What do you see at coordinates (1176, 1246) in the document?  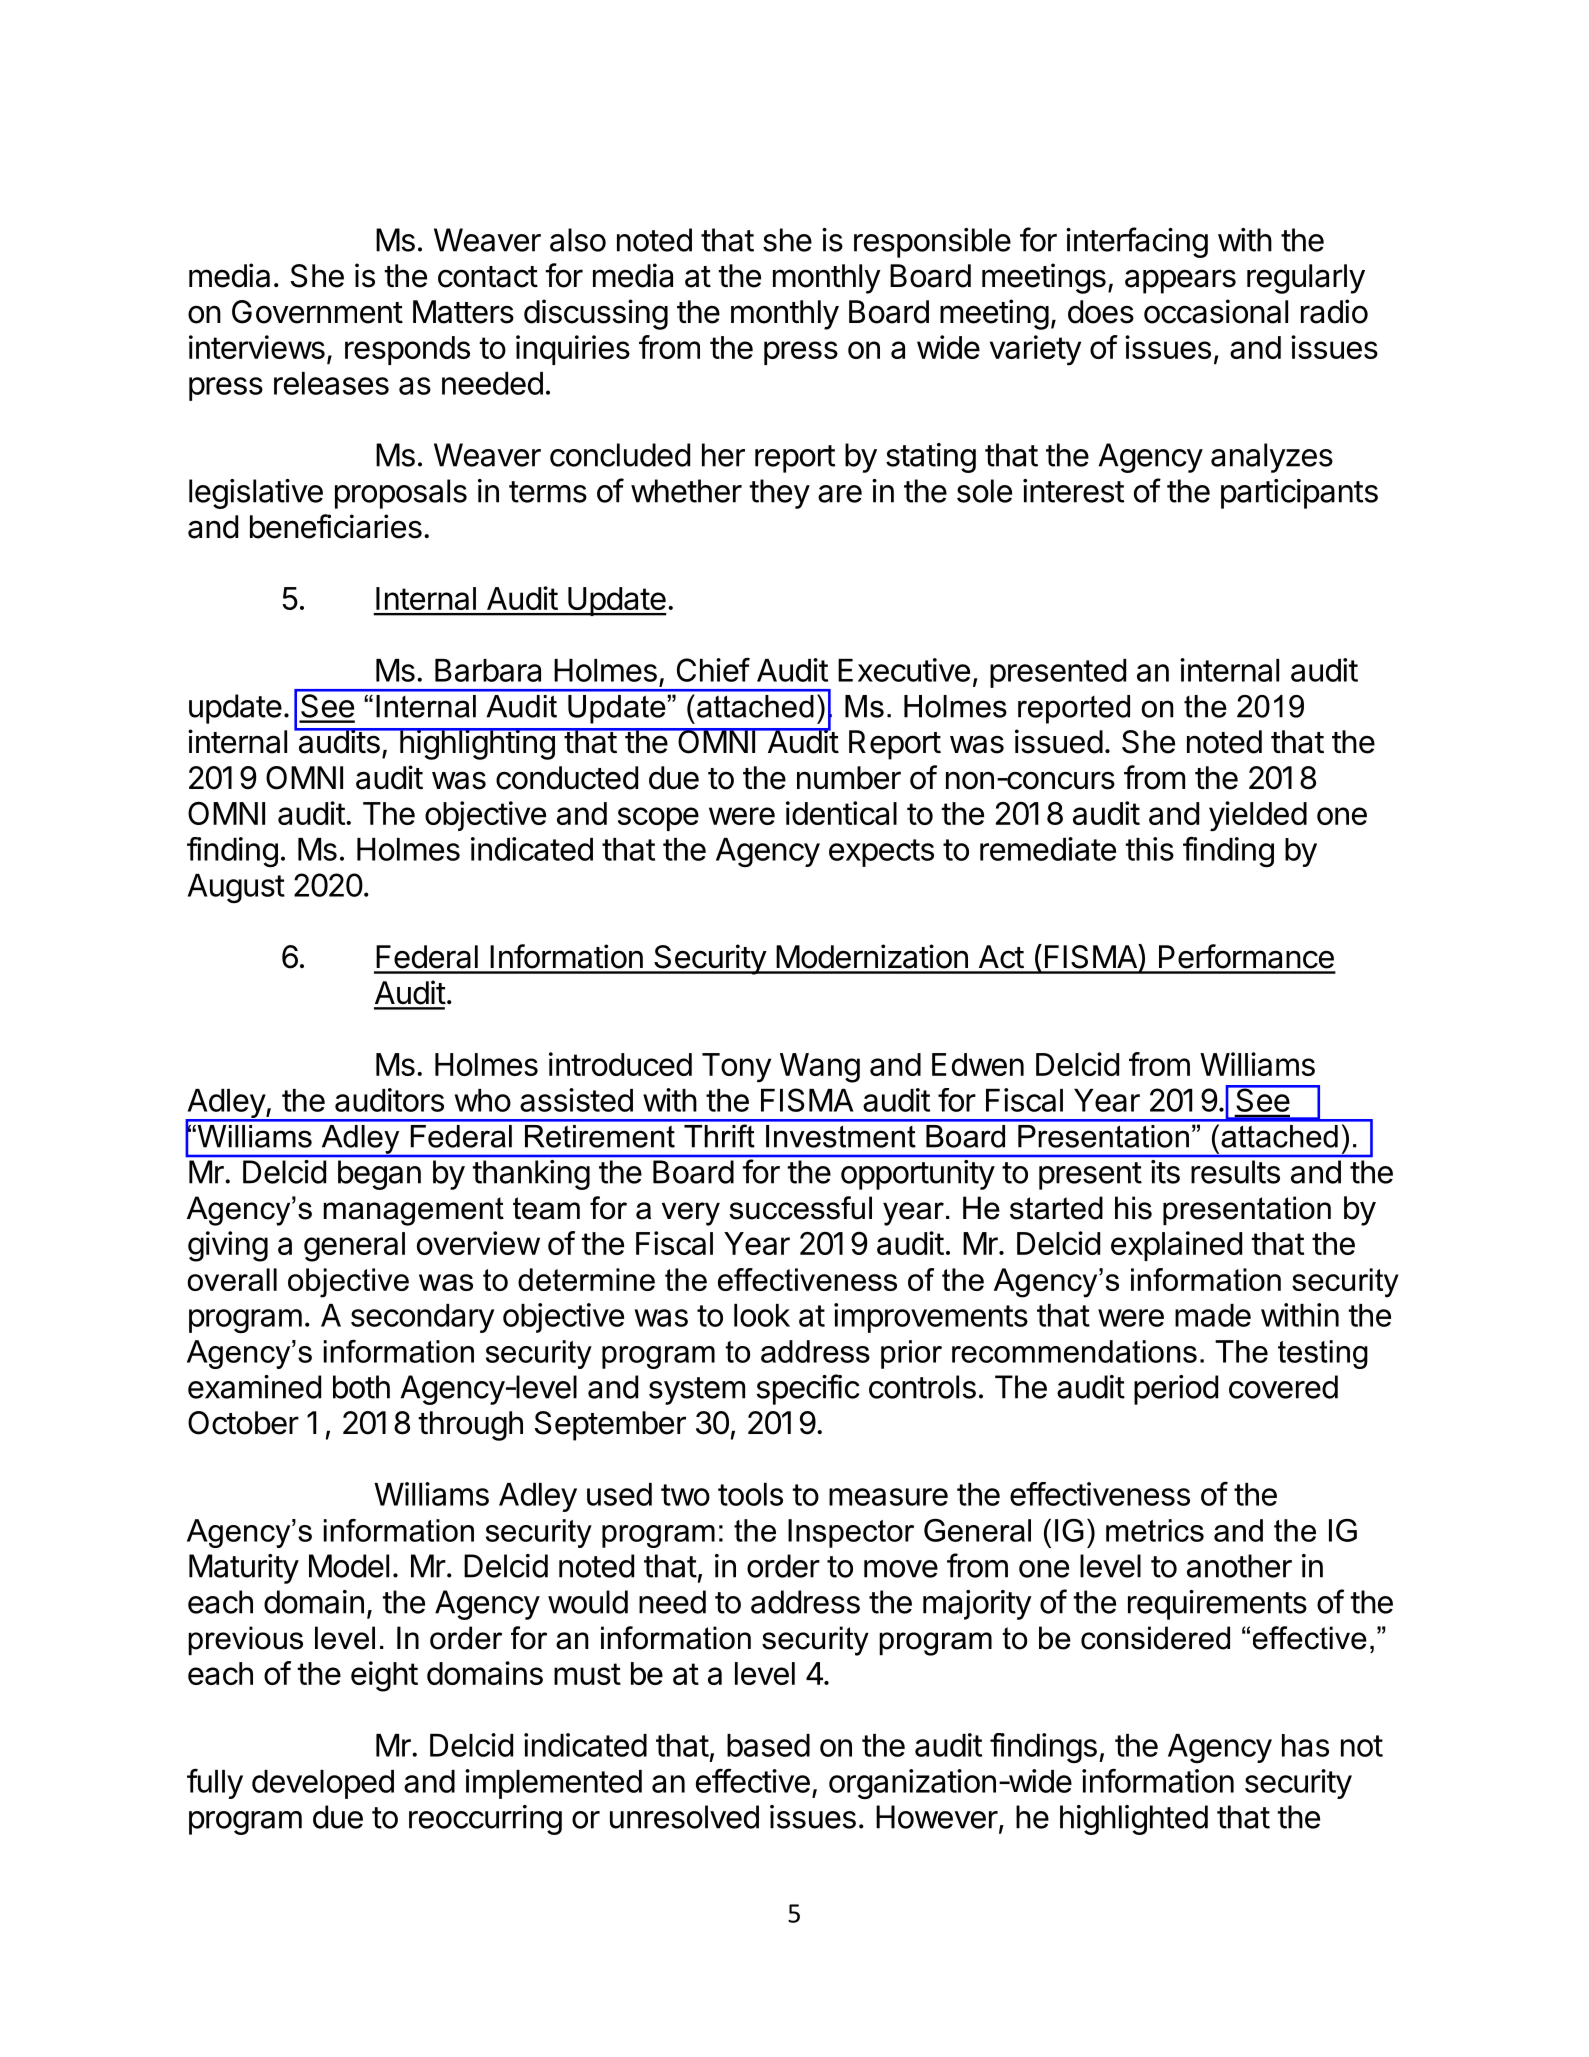 I see `explained` at bounding box center [1176, 1246].
